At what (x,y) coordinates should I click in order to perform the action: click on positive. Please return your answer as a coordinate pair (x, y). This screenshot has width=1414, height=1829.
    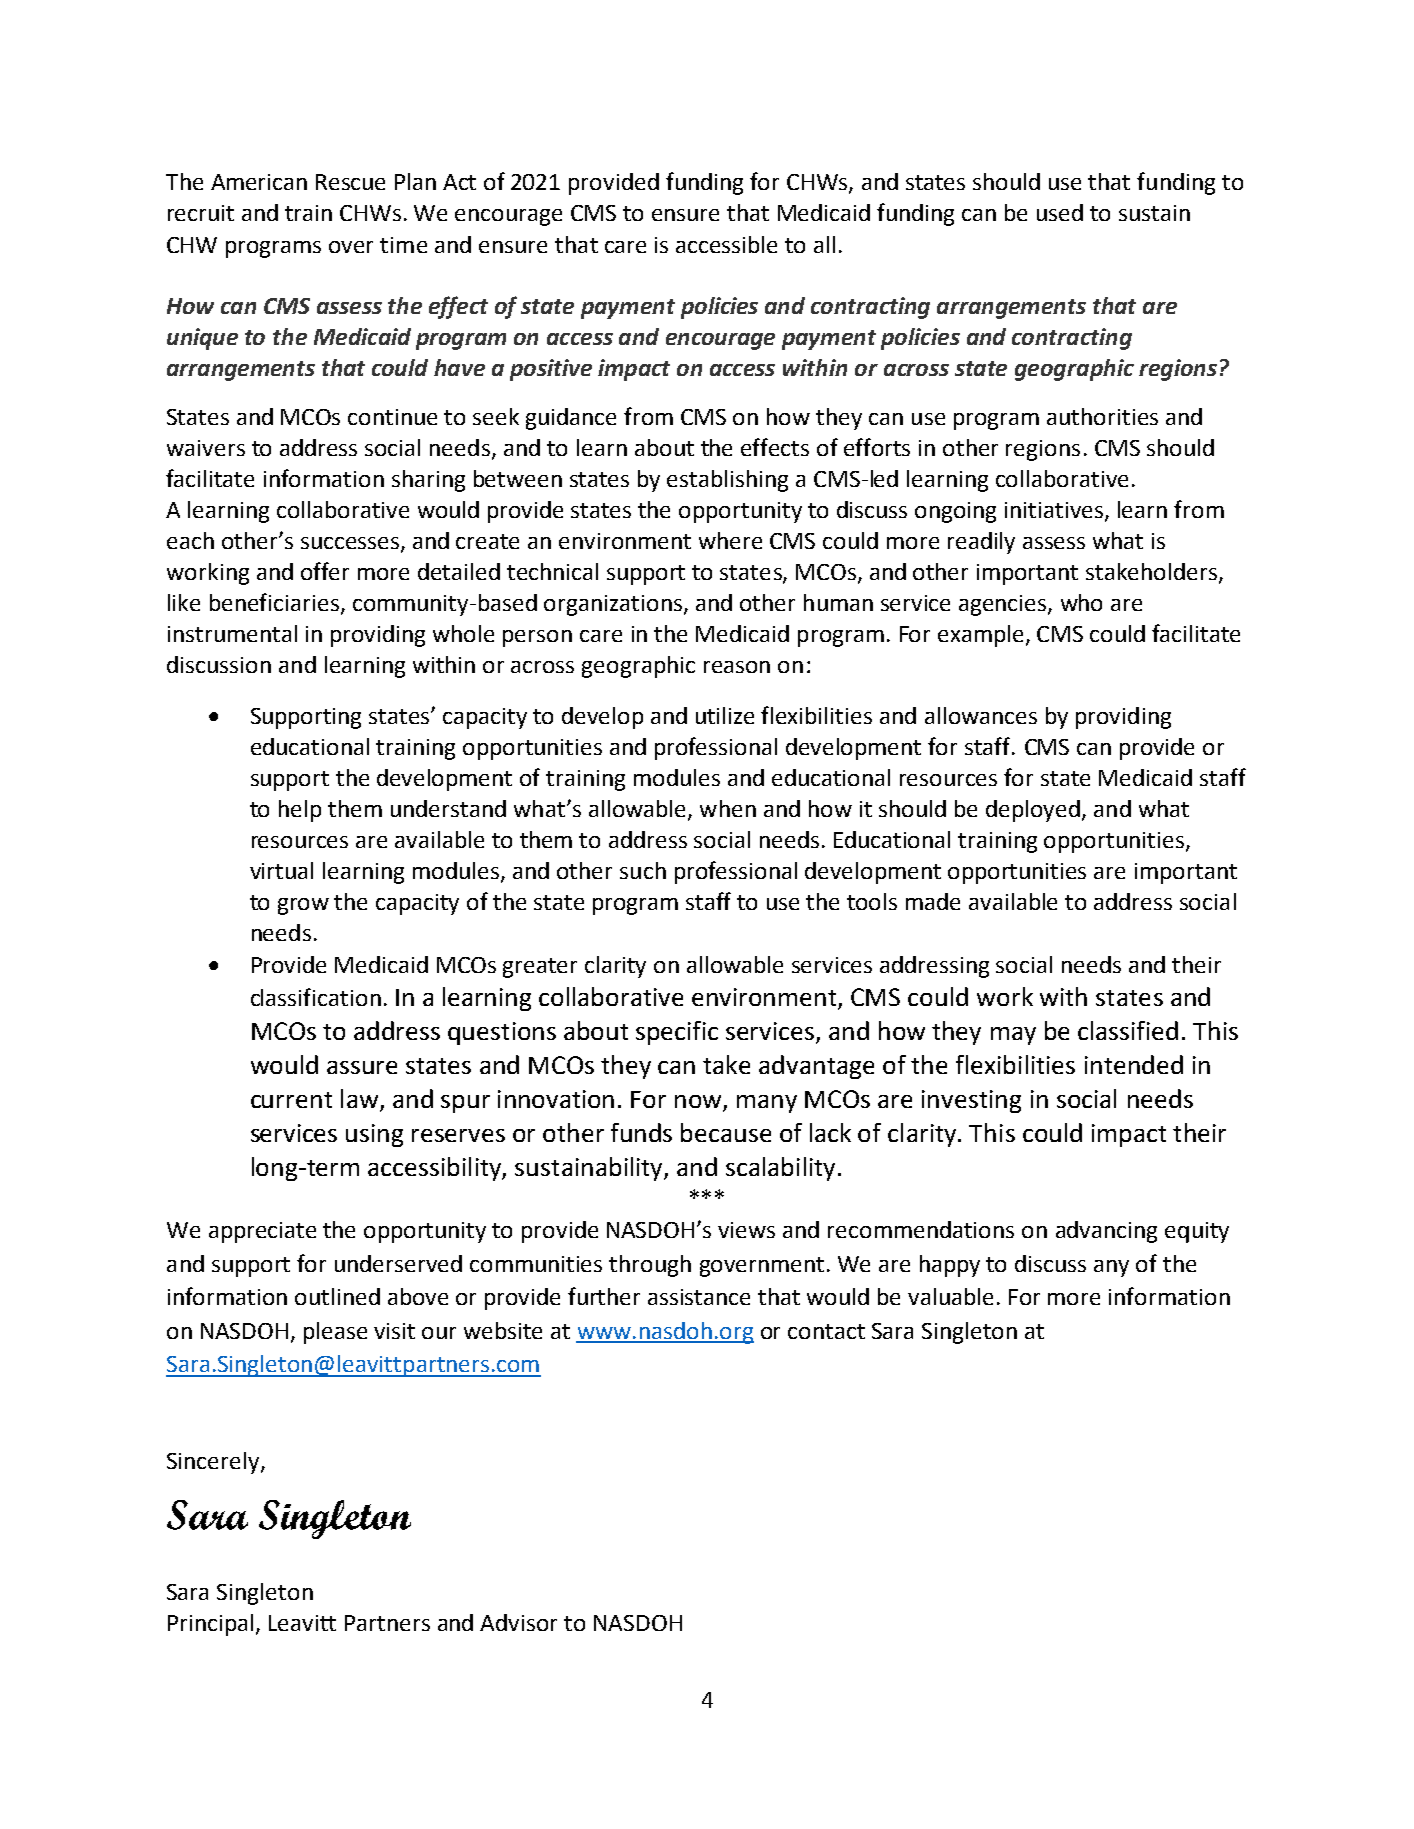
    Looking at the image, I should click on (551, 370).
